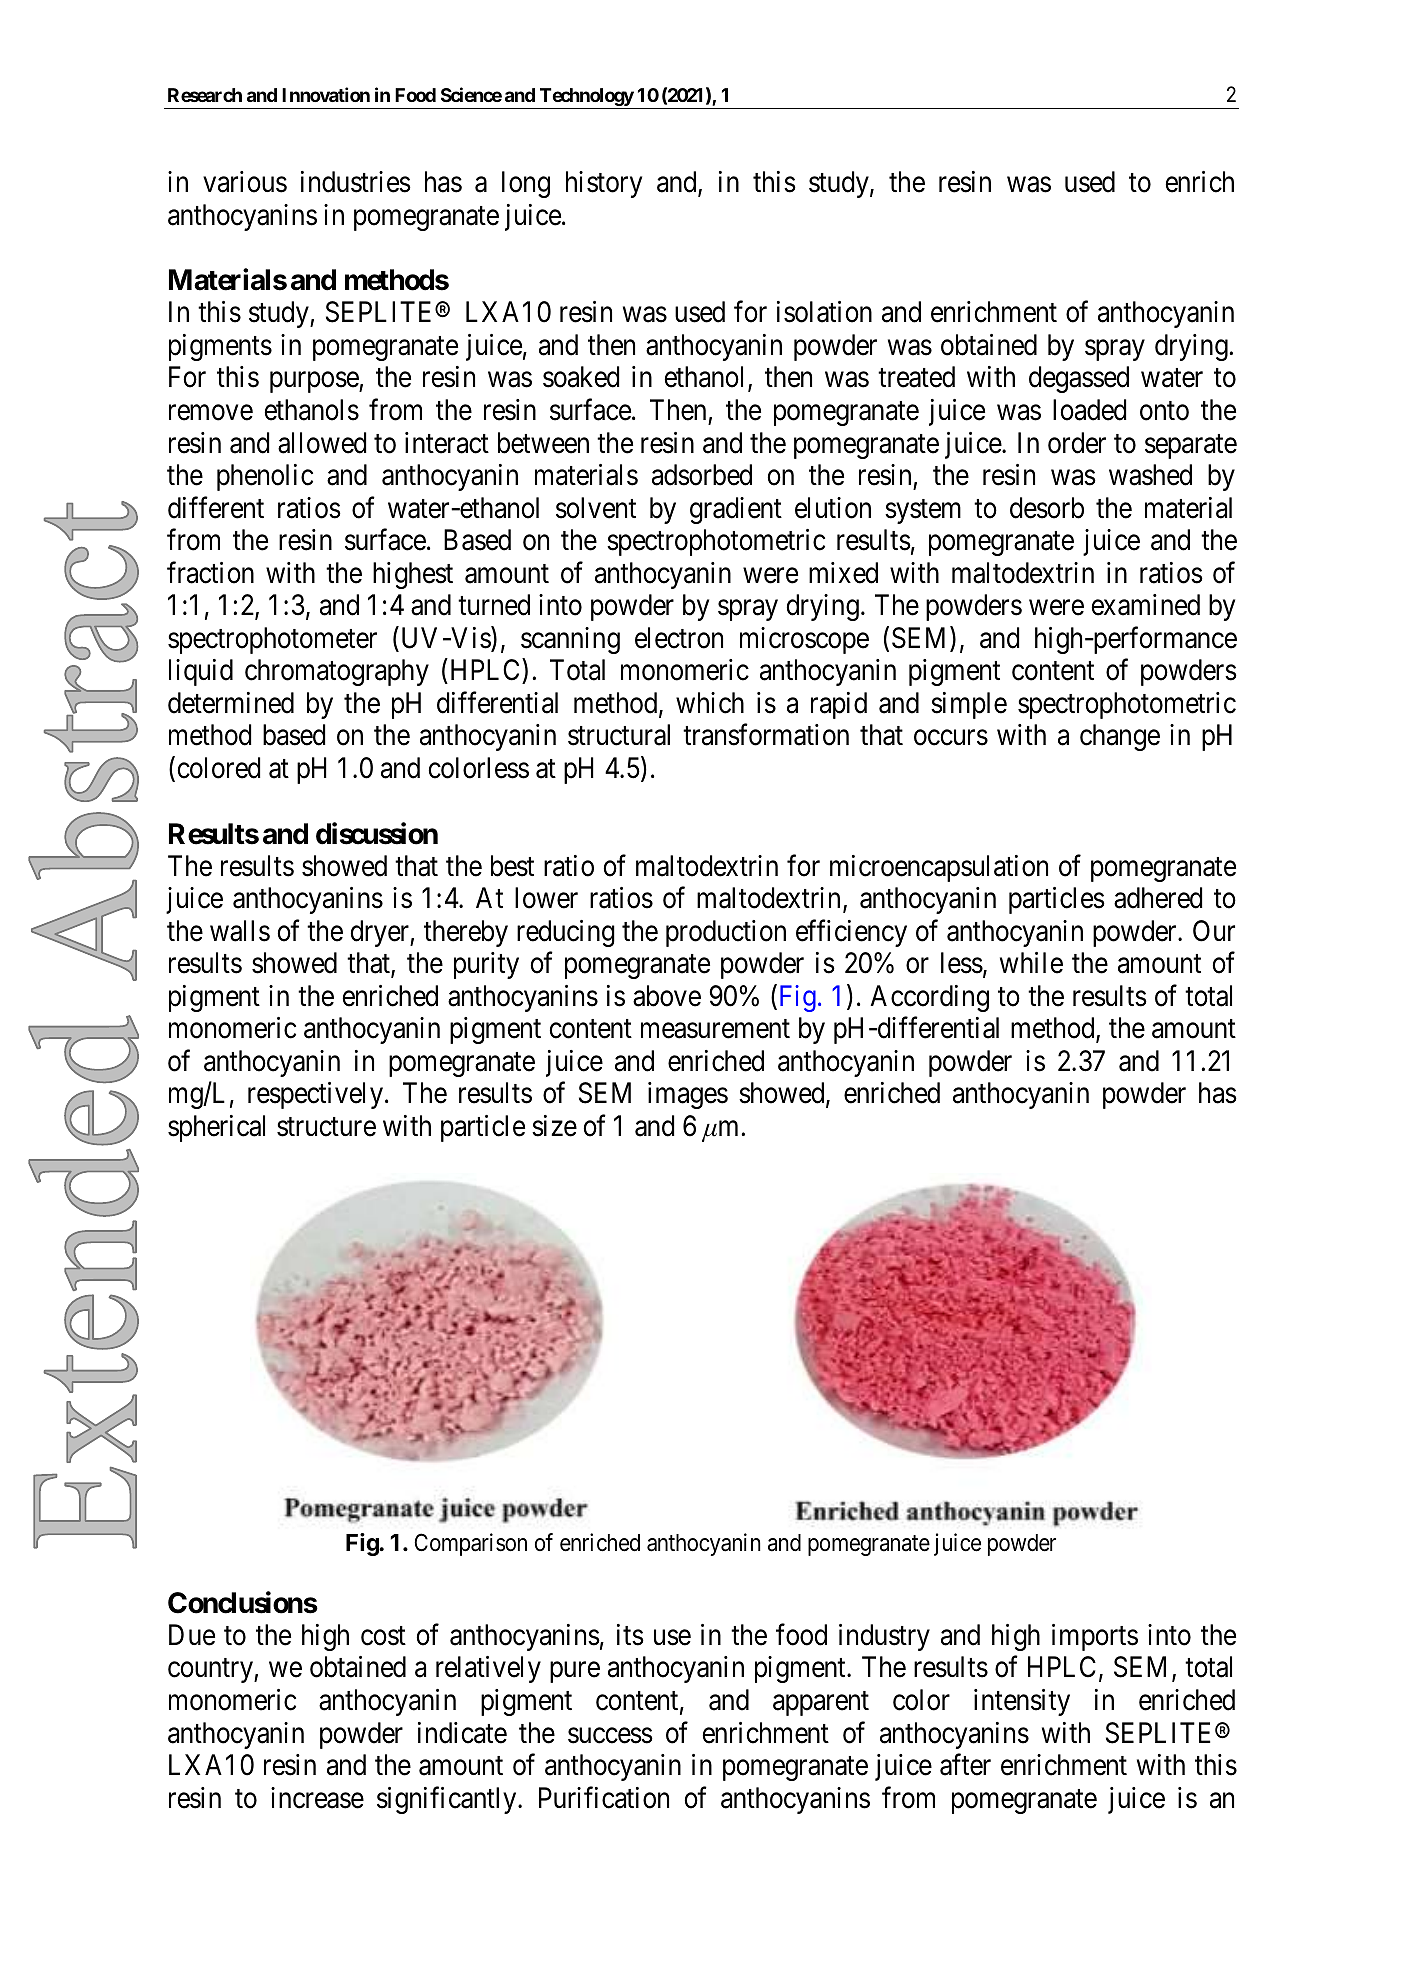  Describe the element at coordinates (736, 510) in the screenshot. I see `gradient` at that location.
